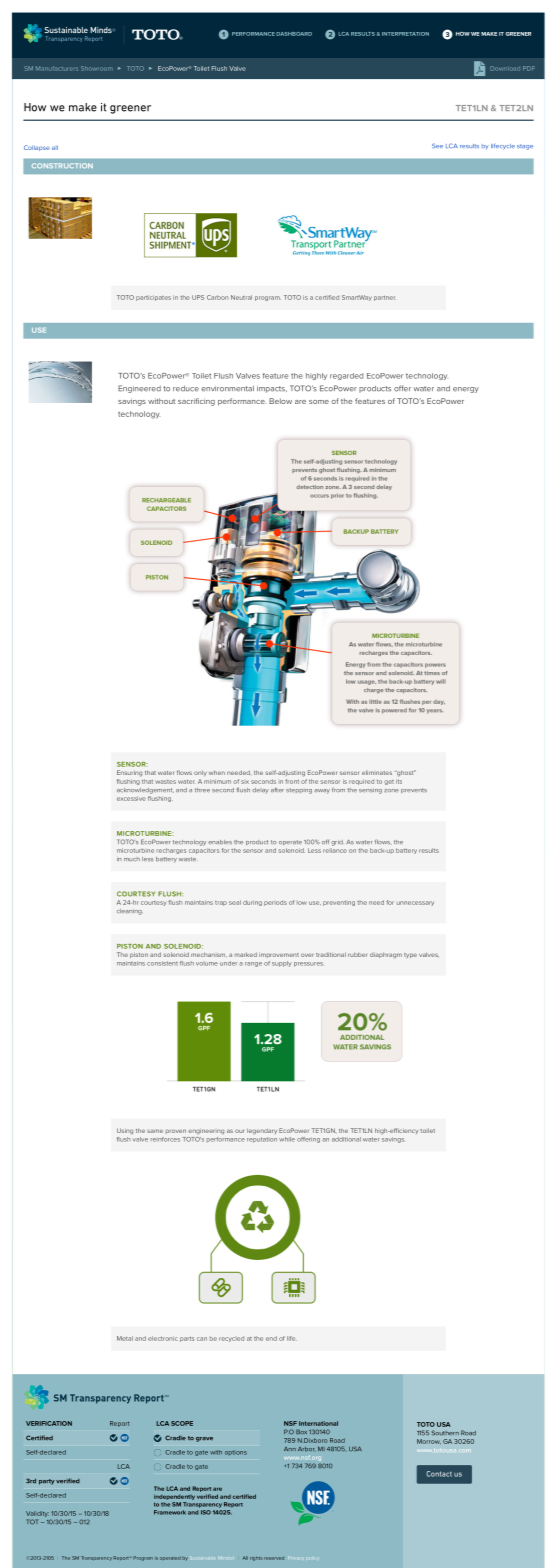  Describe the element at coordinates (505, 68) in the page. I see `Download` at that location.
